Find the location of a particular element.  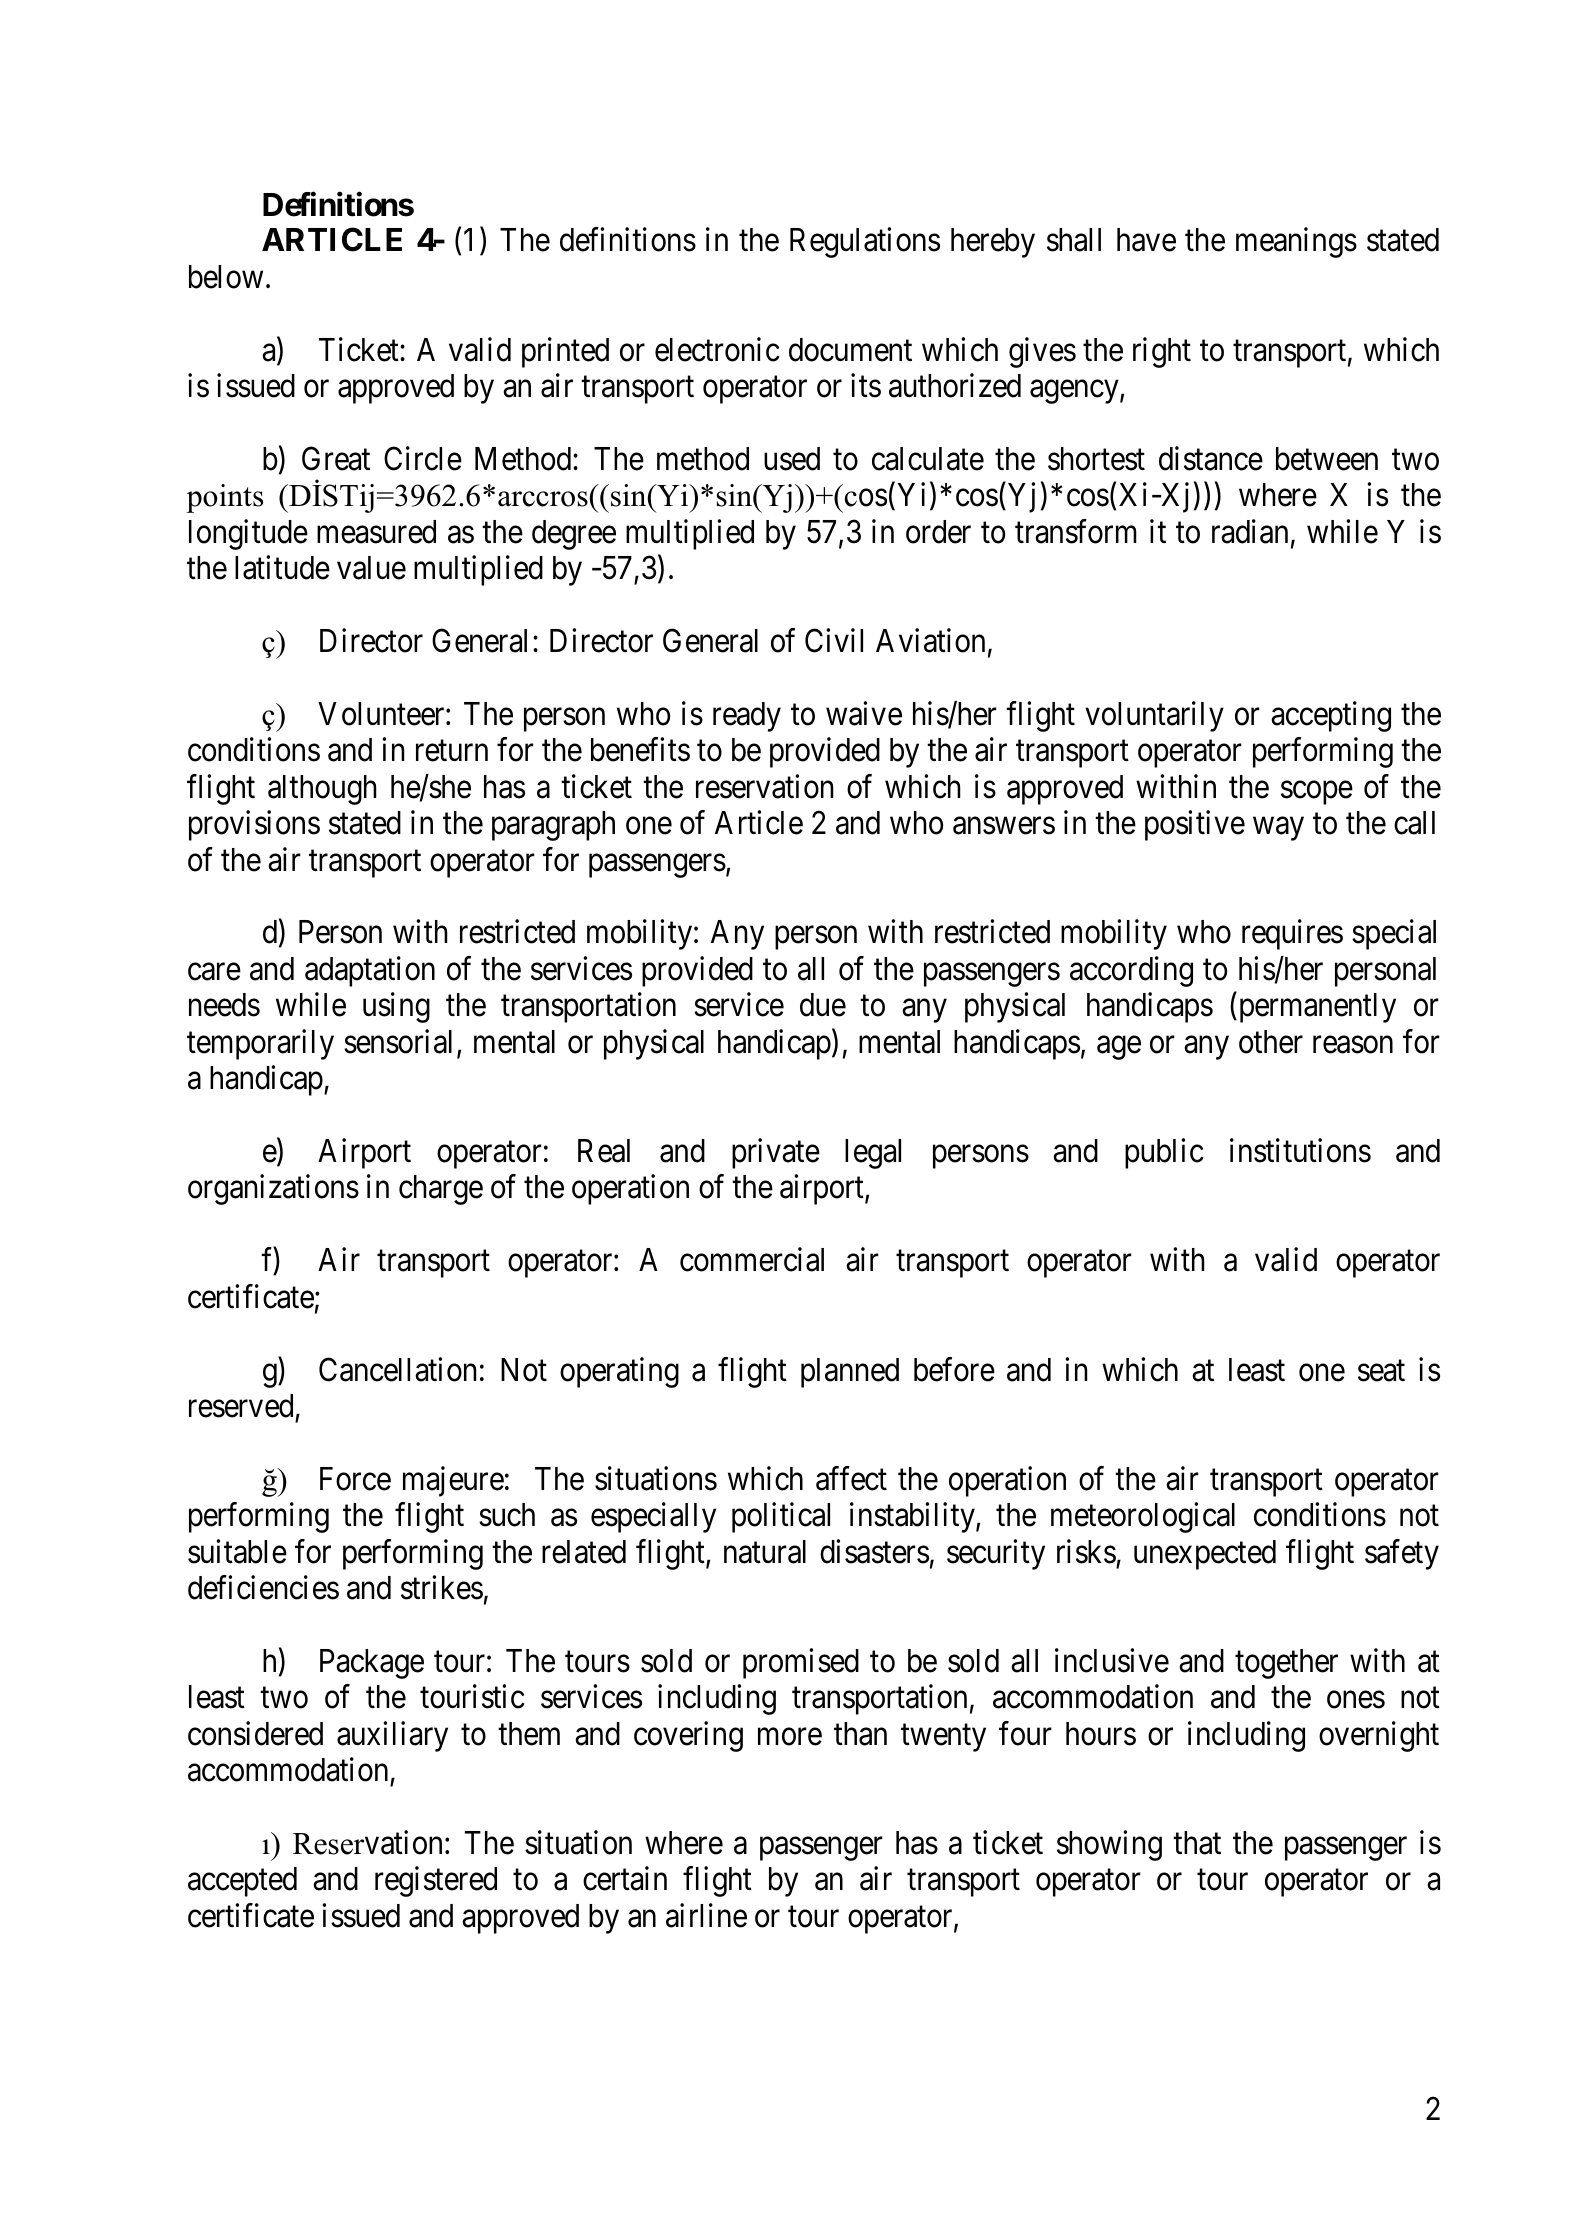

below is located at coordinates (226, 277).
